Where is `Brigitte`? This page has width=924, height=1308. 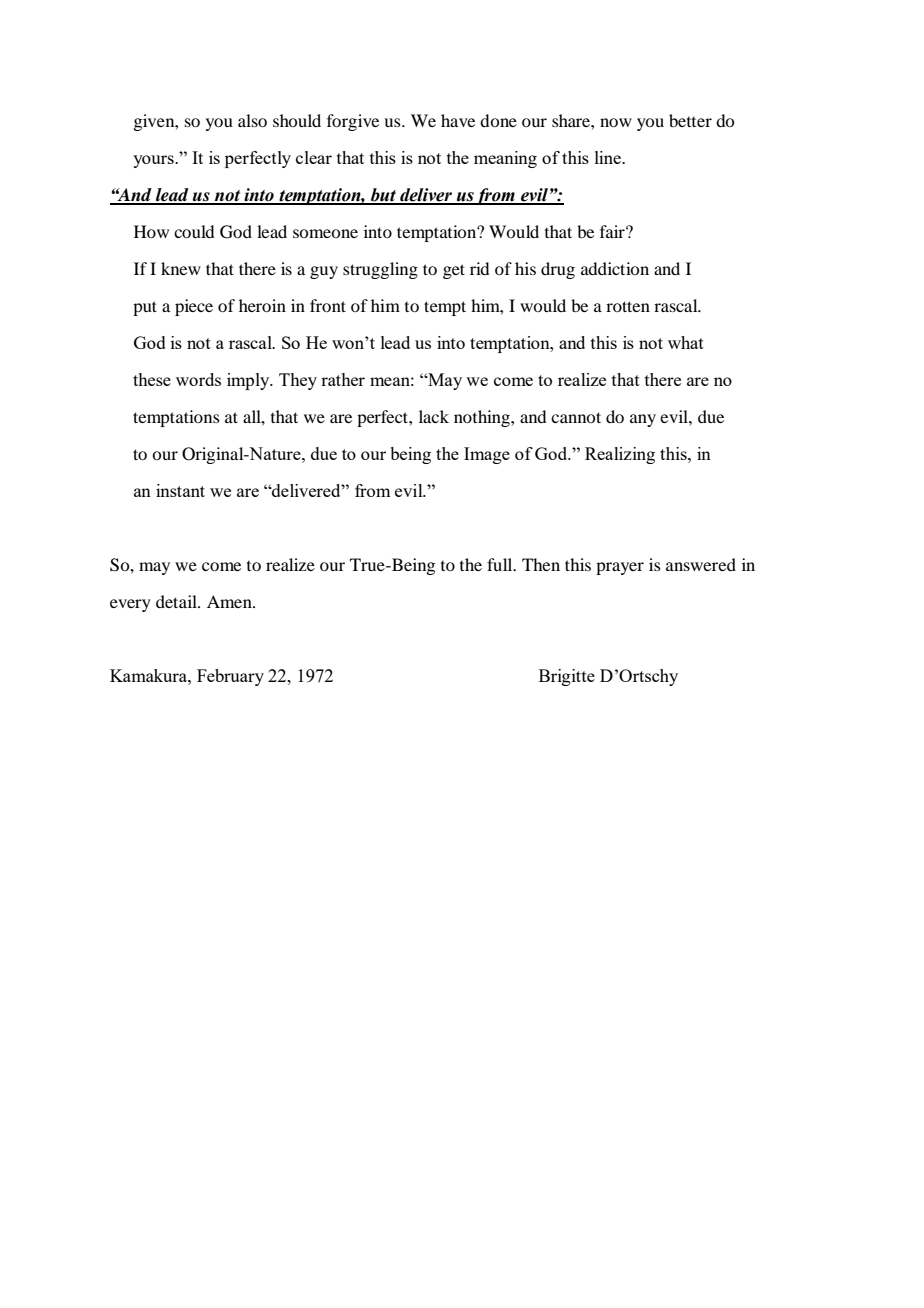
Brigitte is located at coordinates (567, 677).
